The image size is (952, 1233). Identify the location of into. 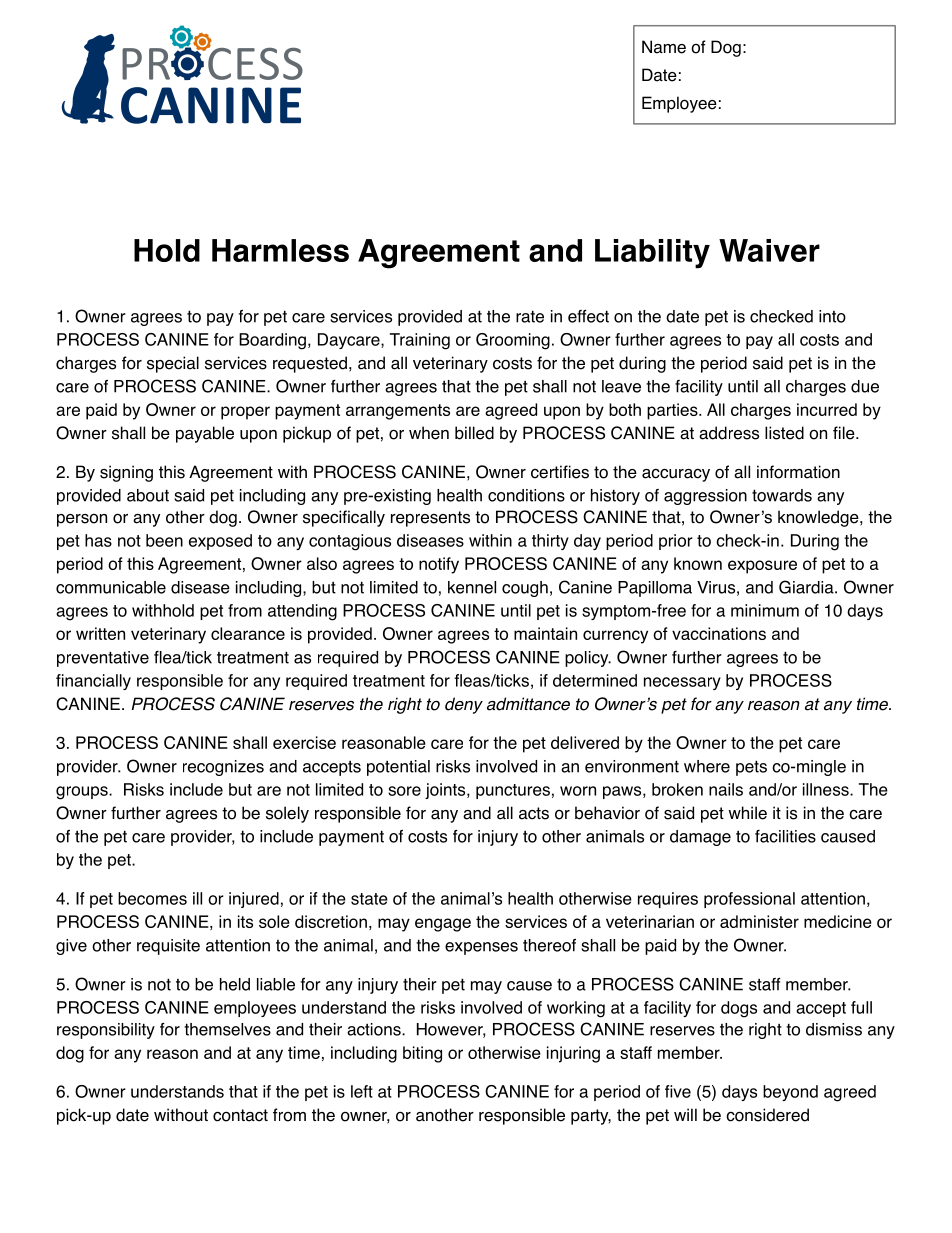
(832, 316).
